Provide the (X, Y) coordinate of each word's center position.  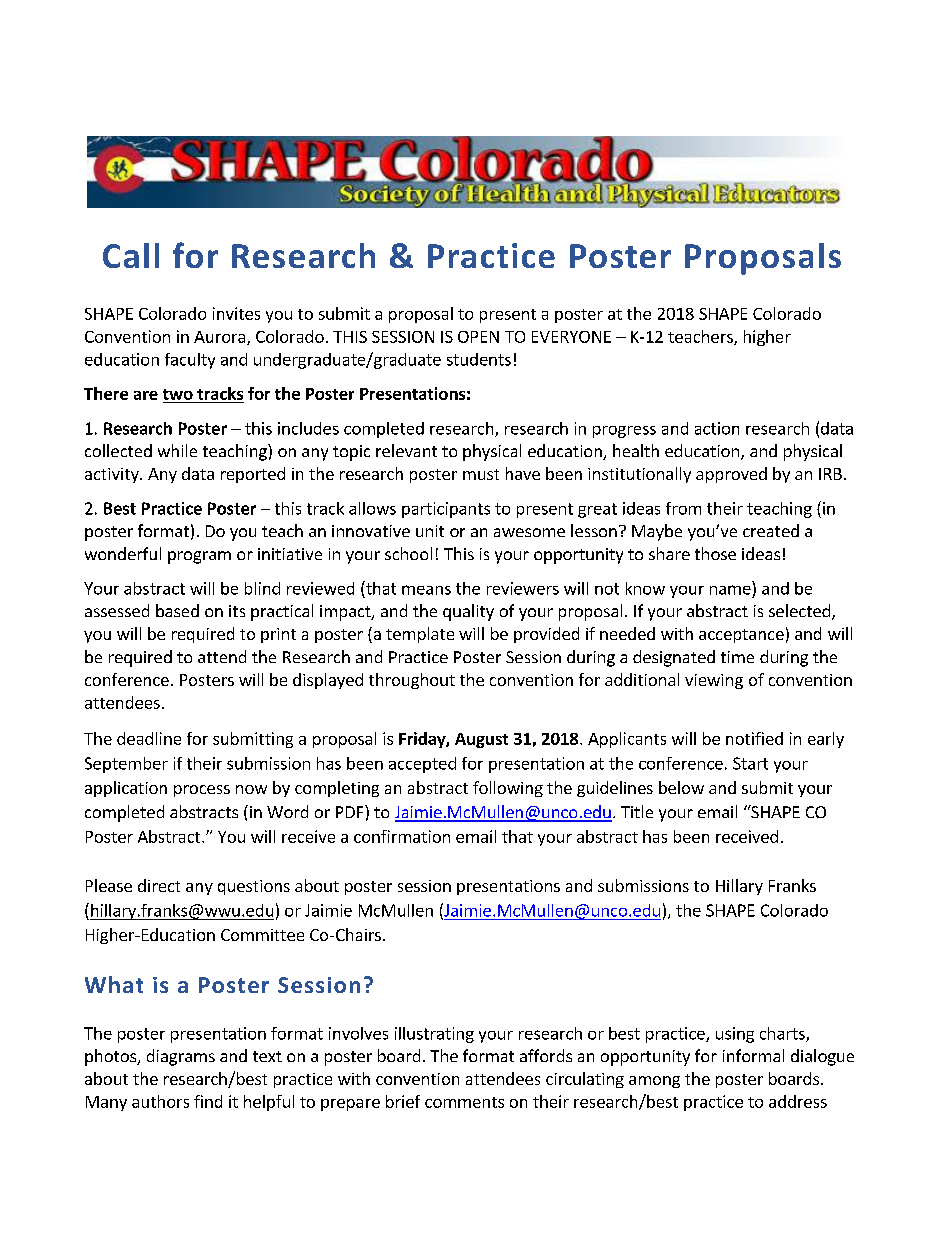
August (481, 740)
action (717, 428)
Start (750, 763)
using (735, 1035)
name (730, 590)
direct (159, 885)
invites (236, 313)
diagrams (181, 1057)
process (202, 791)
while (177, 450)
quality (468, 612)
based (177, 610)
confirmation (402, 836)
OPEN (478, 337)
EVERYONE (571, 337)
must (481, 474)
